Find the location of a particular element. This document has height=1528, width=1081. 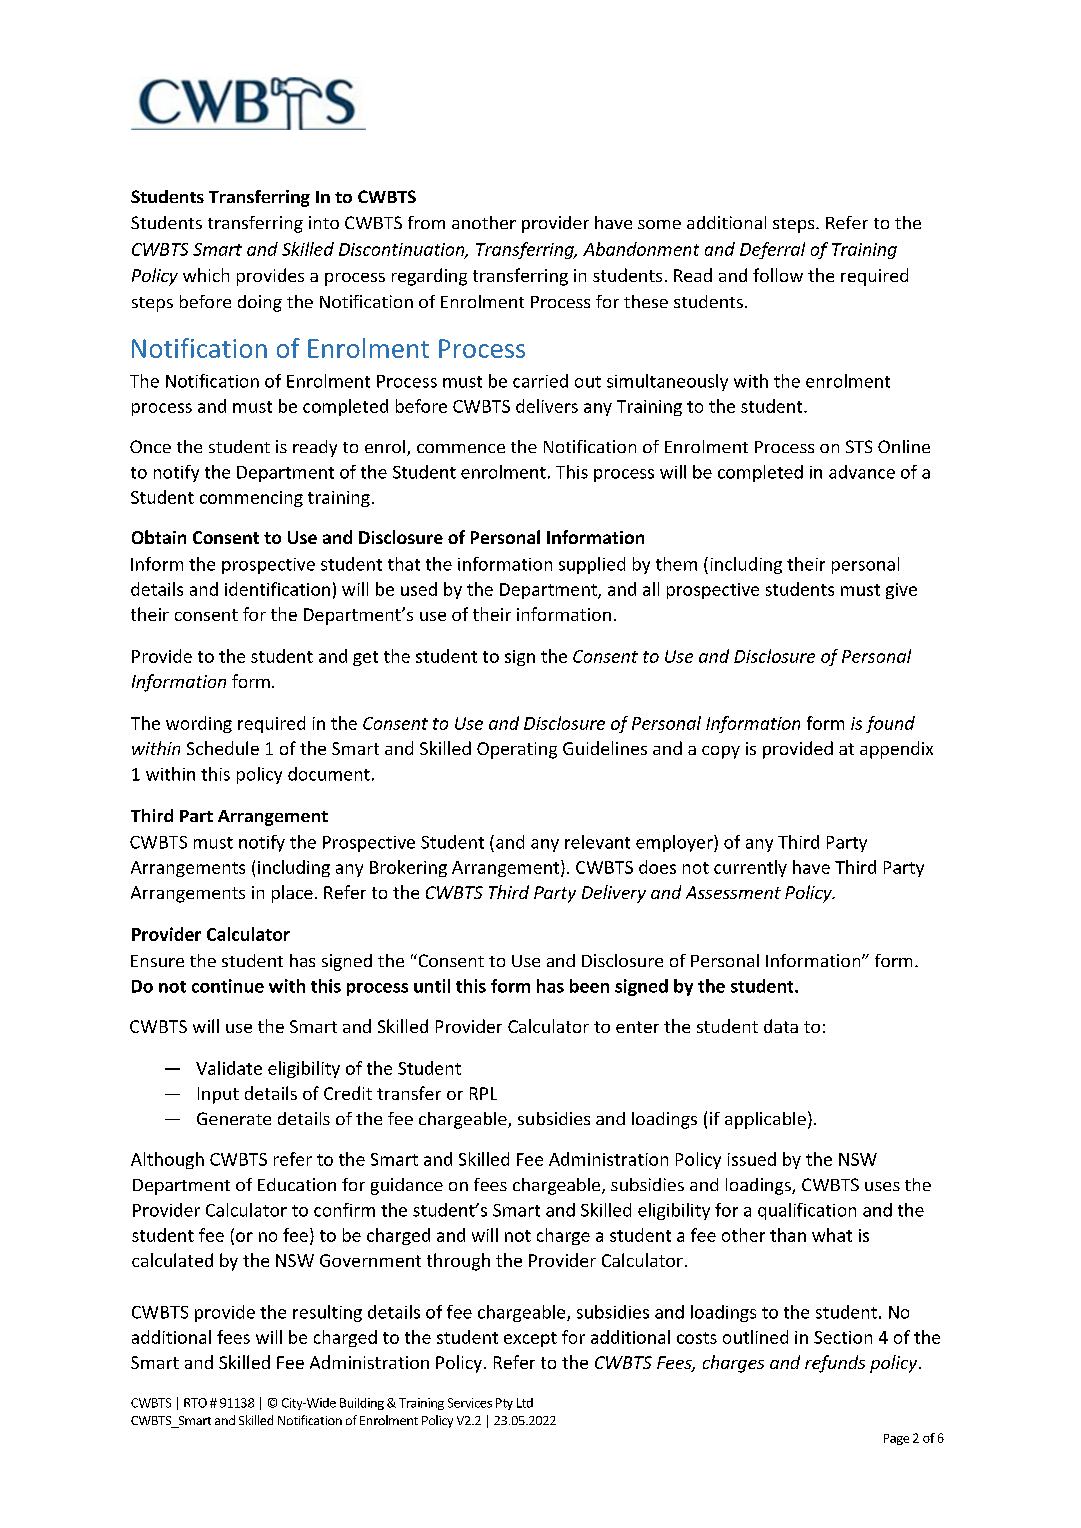

place is located at coordinates (292, 894).
